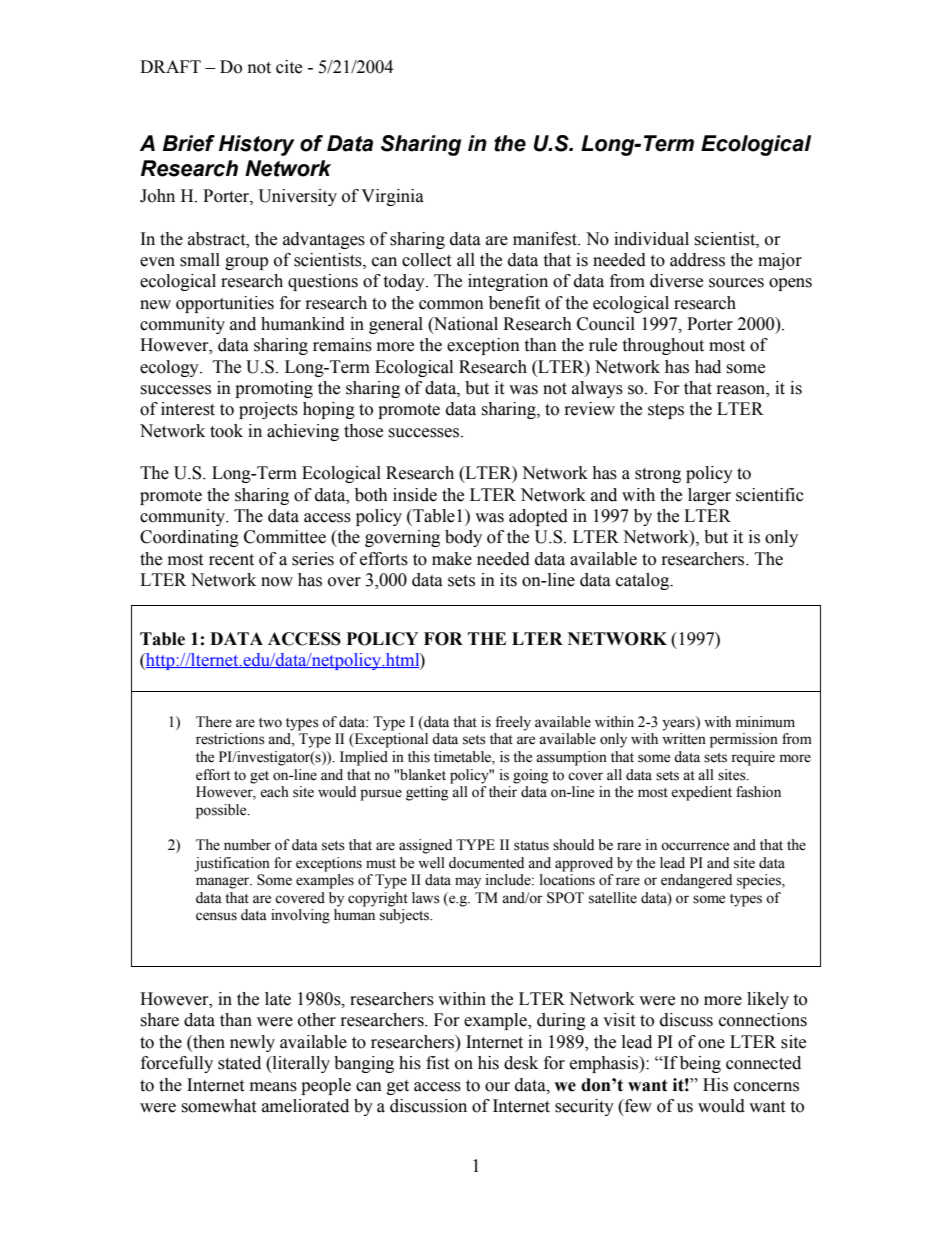  I want to click on larger, so click(709, 496).
